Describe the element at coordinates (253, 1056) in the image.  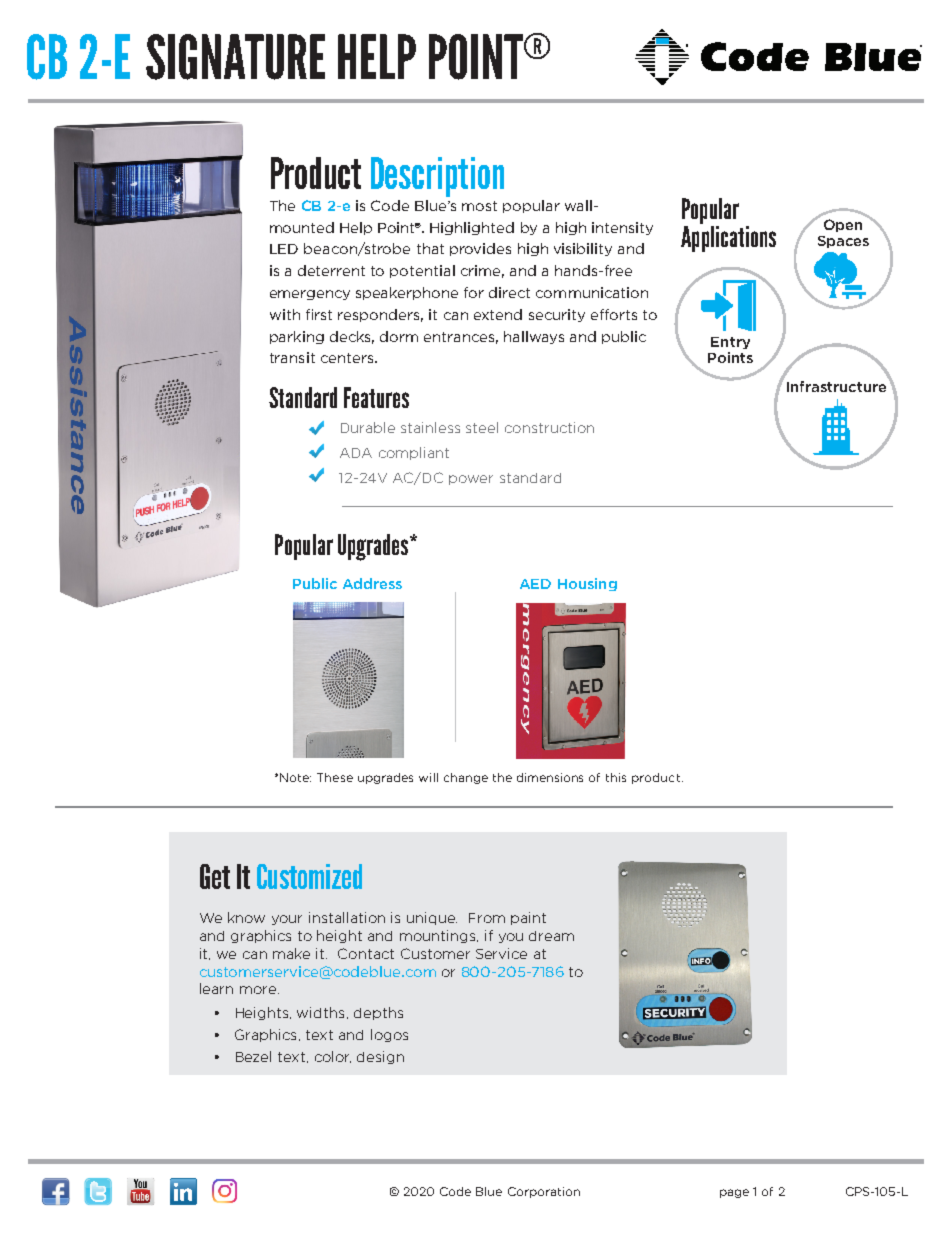
I see `Bezel` at that location.
